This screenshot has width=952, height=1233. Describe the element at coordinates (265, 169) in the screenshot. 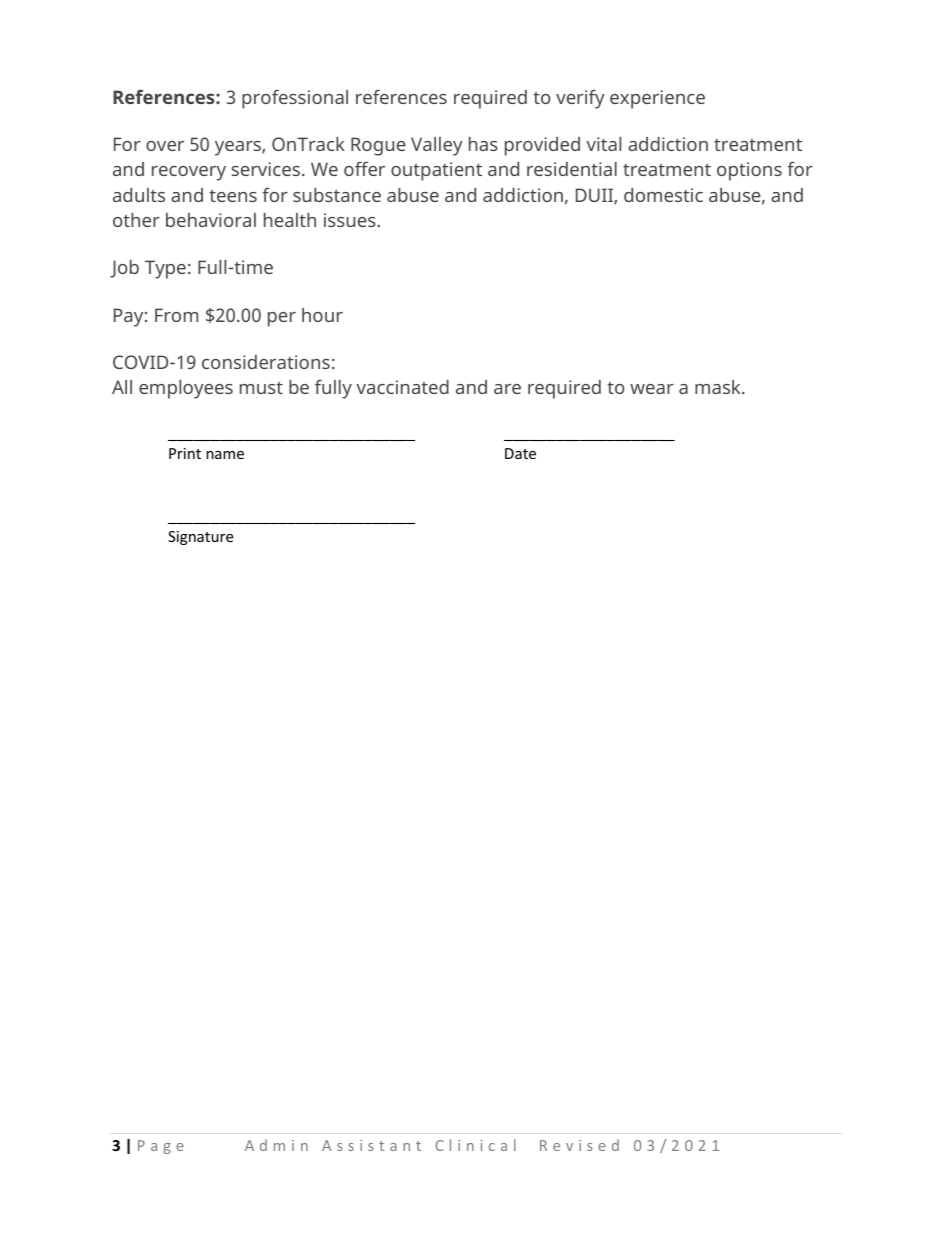

I see `services` at that location.
